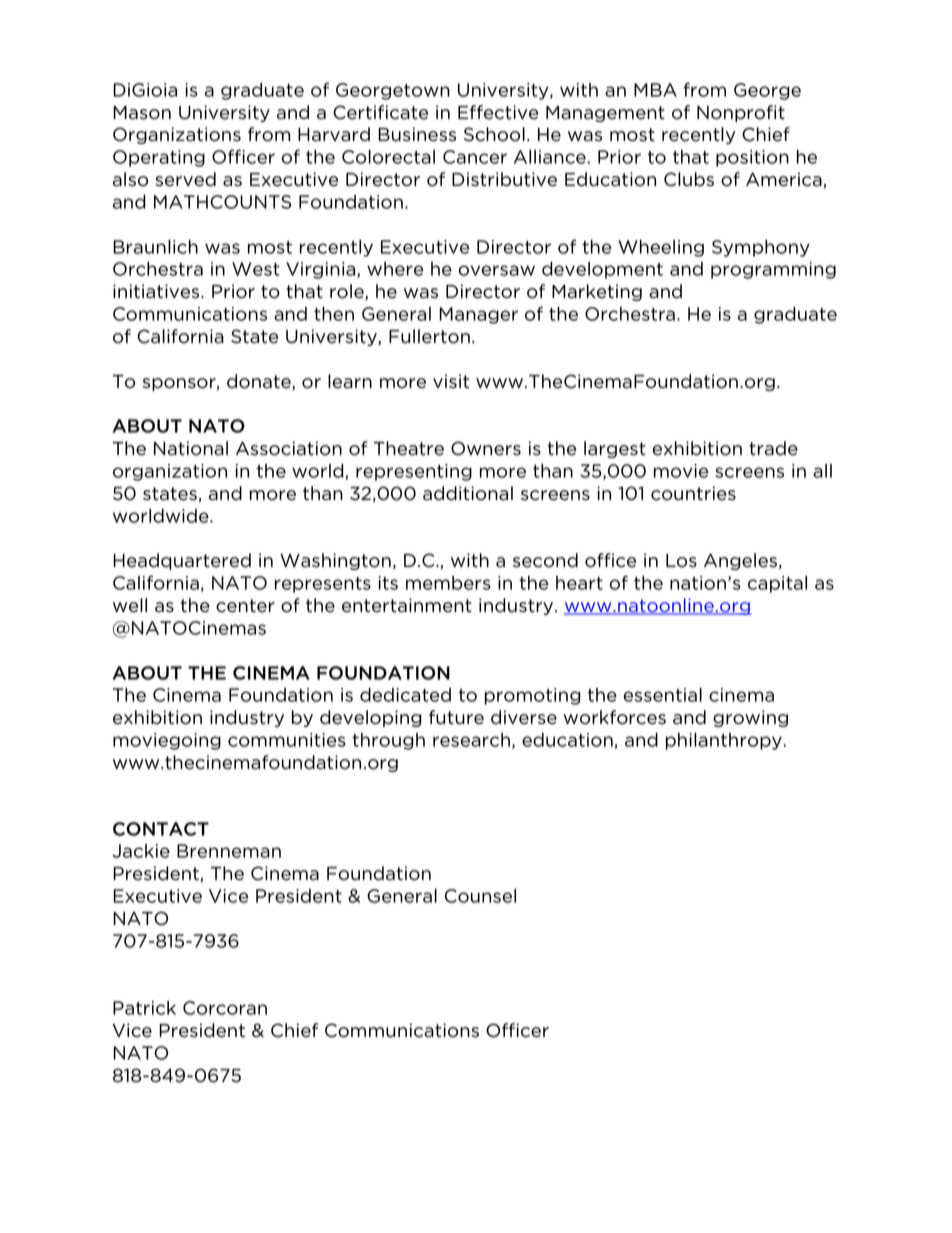 Image resolution: width=952 pixels, height=1233 pixels. What do you see at coordinates (448, 583) in the screenshot?
I see `members` at bounding box center [448, 583].
